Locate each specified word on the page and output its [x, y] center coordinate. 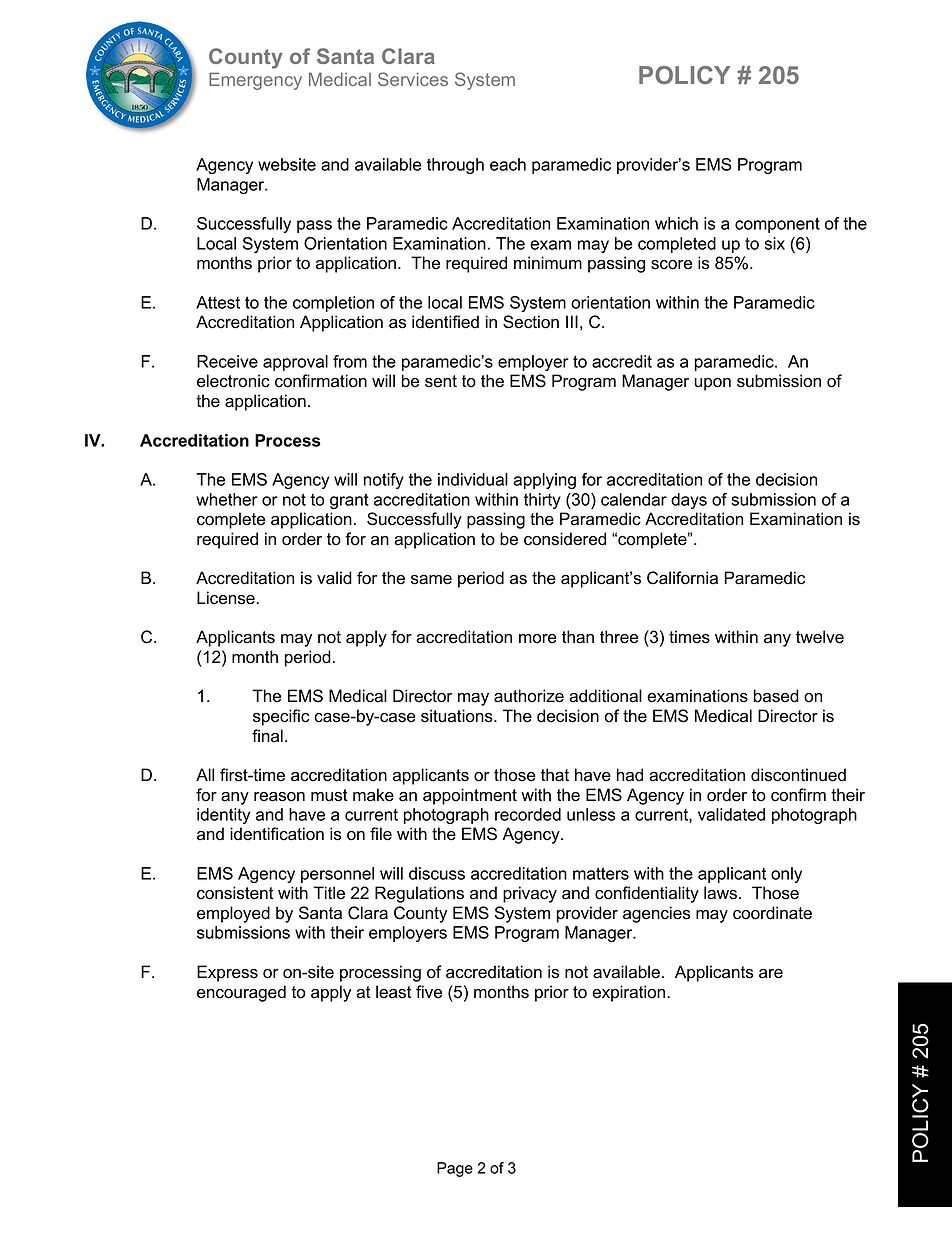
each [508, 164]
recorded [528, 814]
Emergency [255, 81]
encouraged [241, 993]
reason [279, 797]
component [777, 225]
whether [227, 499]
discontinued [798, 775]
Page [455, 1169]
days [689, 501]
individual [473, 479]
